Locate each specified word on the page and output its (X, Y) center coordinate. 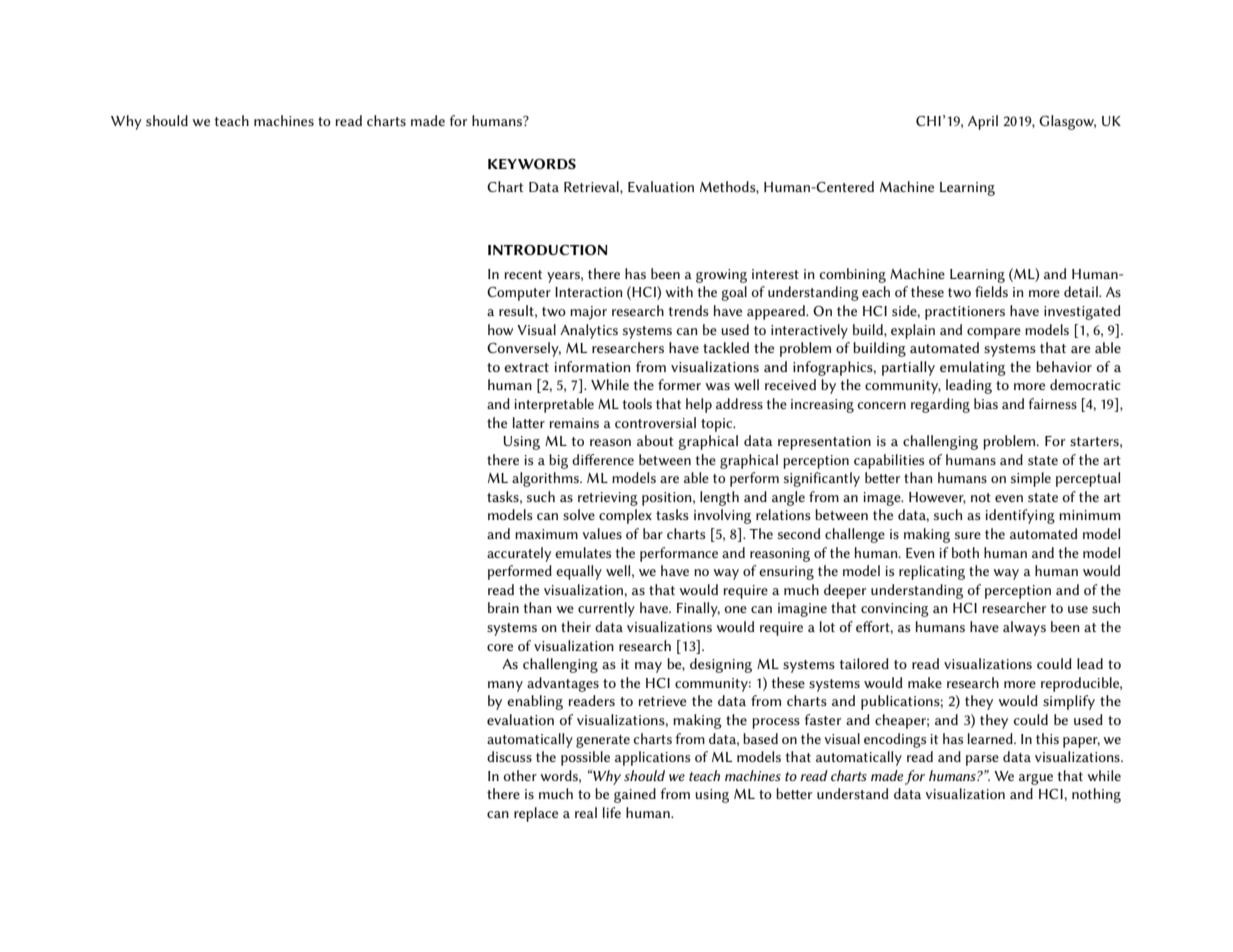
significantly (822, 479)
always (1024, 628)
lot (827, 626)
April (983, 122)
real (586, 812)
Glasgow (1067, 122)
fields (991, 291)
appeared (777, 312)
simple (1031, 479)
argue (1036, 779)
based (760, 738)
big (558, 461)
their (576, 626)
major (588, 313)
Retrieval (592, 187)
